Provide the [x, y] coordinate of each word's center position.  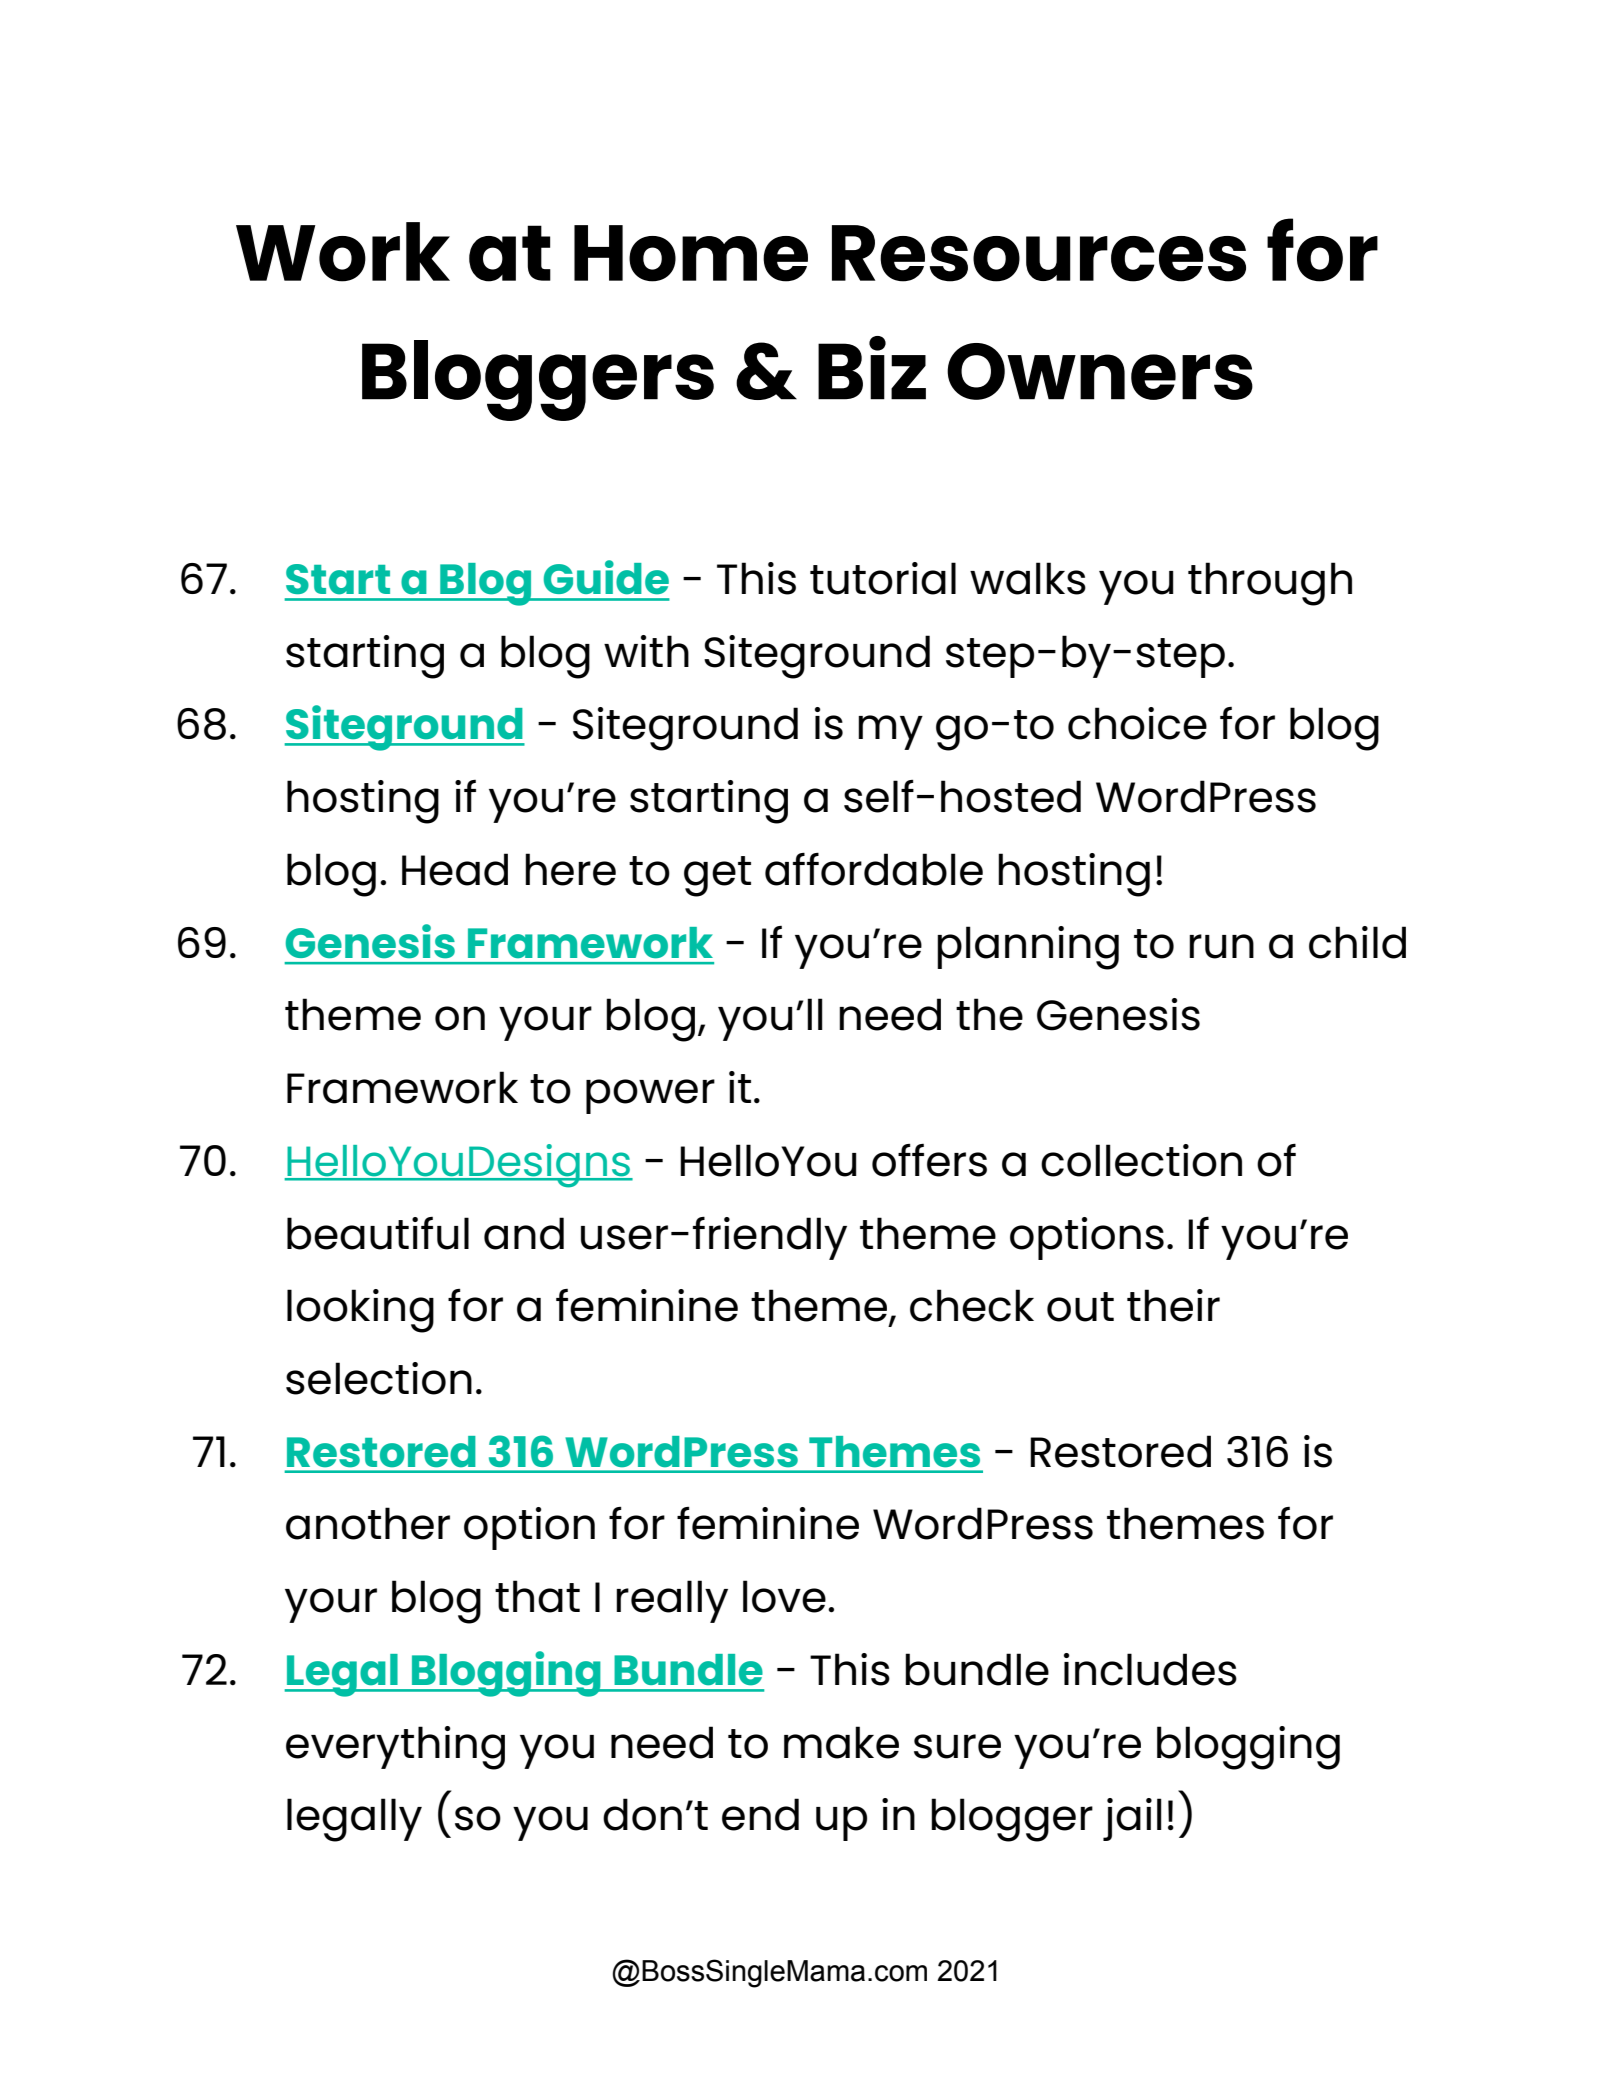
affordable [874, 869]
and [524, 1233]
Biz [872, 368]
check [972, 1305]
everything [395, 1748]
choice [1137, 723]
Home [691, 253]
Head [455, 869]
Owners [1100, 371]
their [1173, 1305]
